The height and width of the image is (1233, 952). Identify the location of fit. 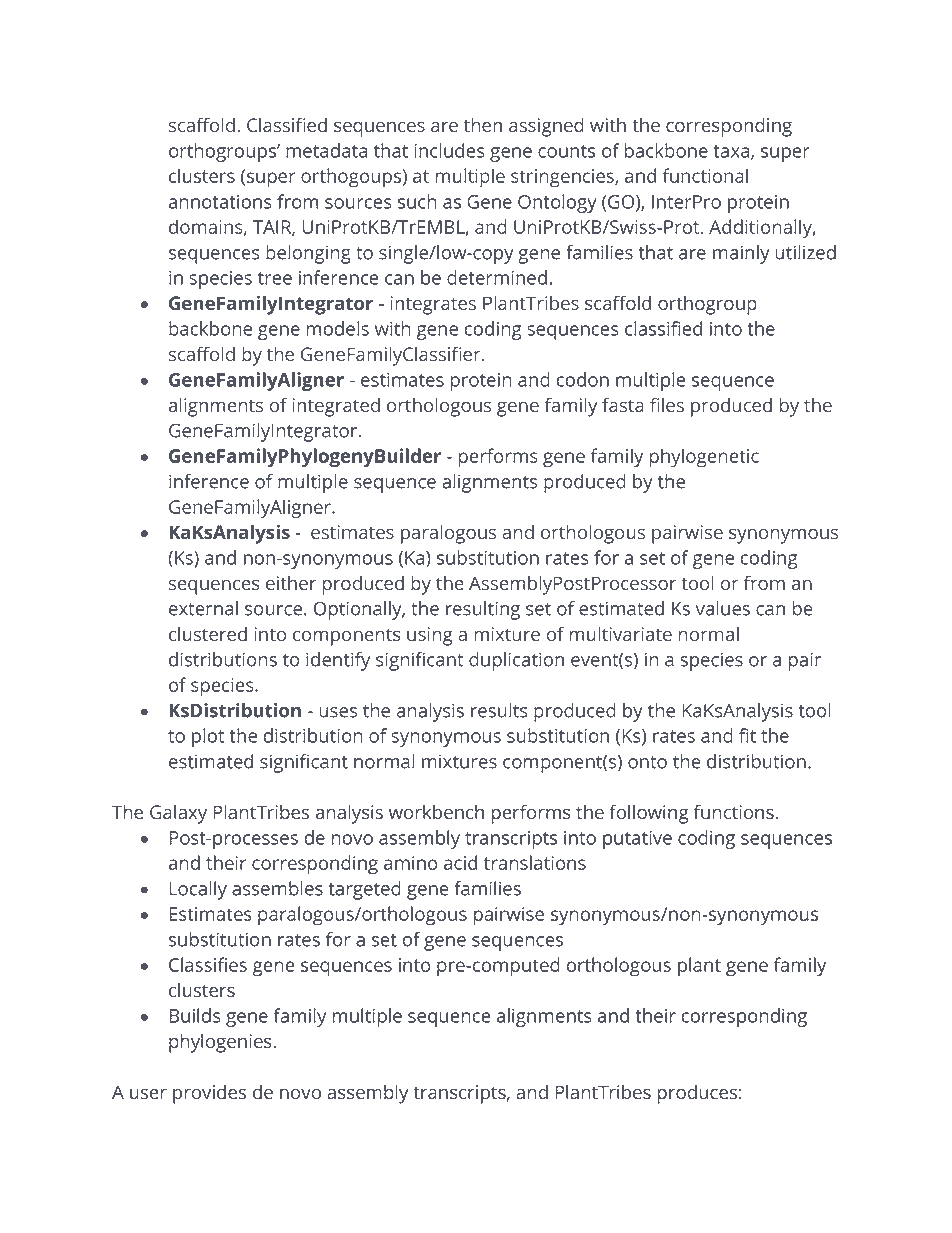
(747, 735).
